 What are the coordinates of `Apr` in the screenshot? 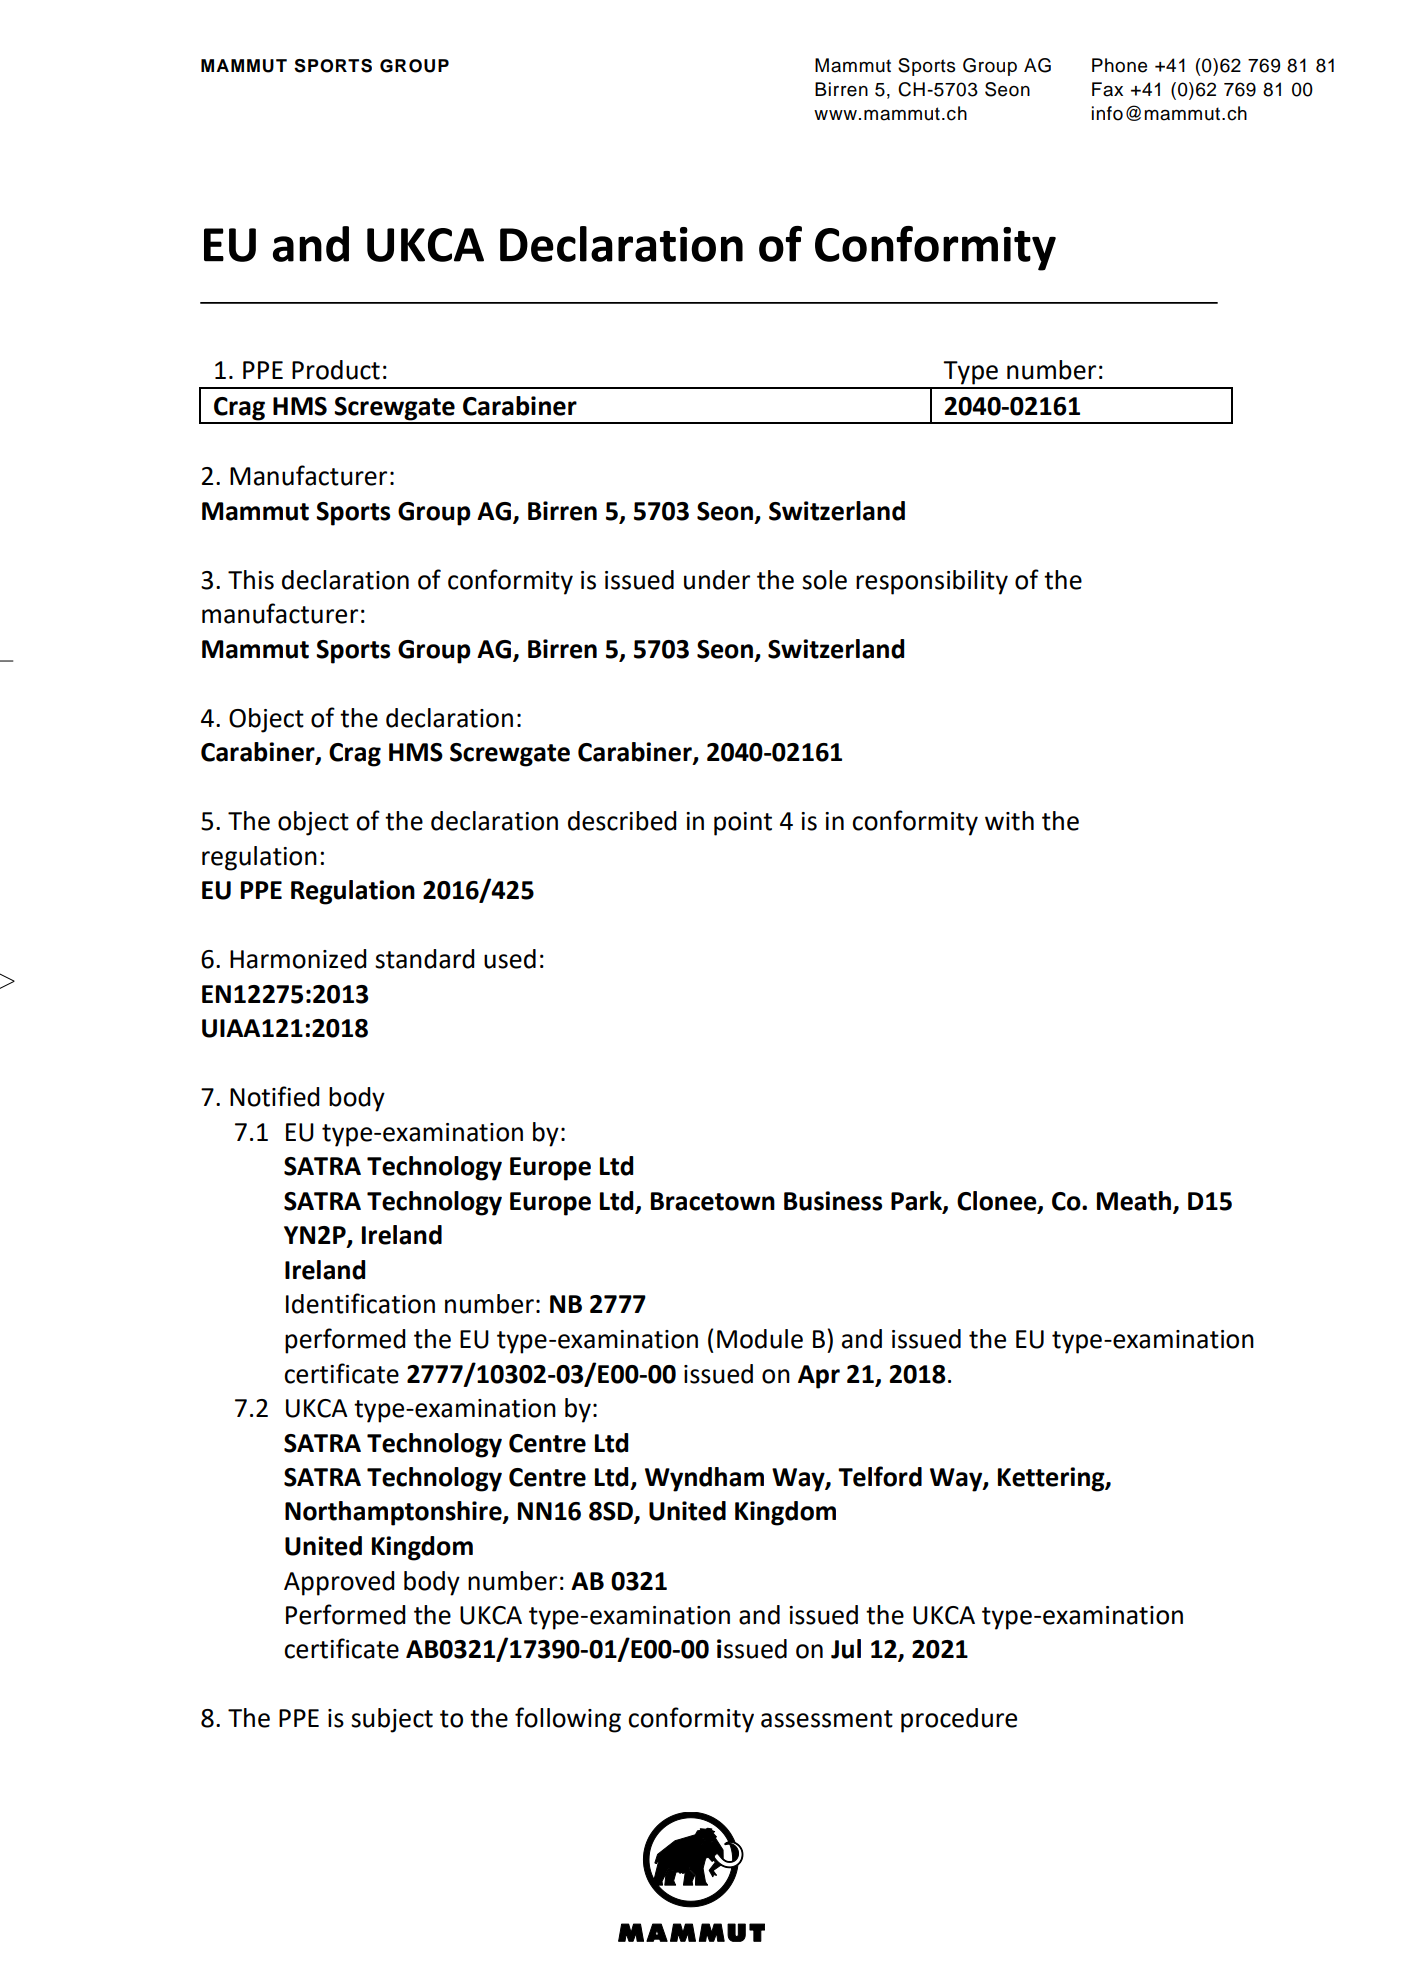 It's located at (819, 1377).
